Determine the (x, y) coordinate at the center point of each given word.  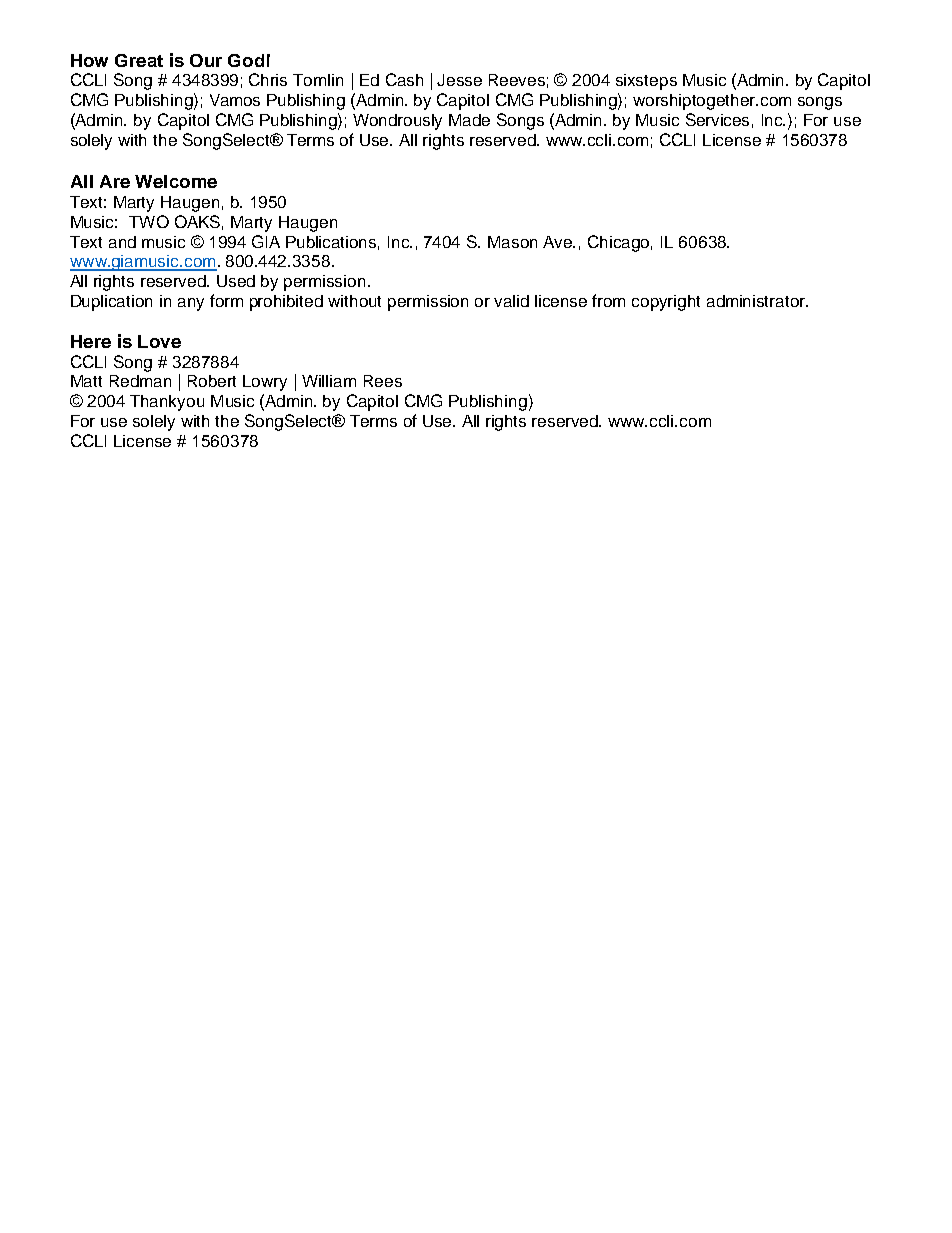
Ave (559, 242)
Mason (512, 242)
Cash (404, 79)
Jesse (459, 80)
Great (139, 60)
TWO (149, 221)
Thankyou (167, 403)
